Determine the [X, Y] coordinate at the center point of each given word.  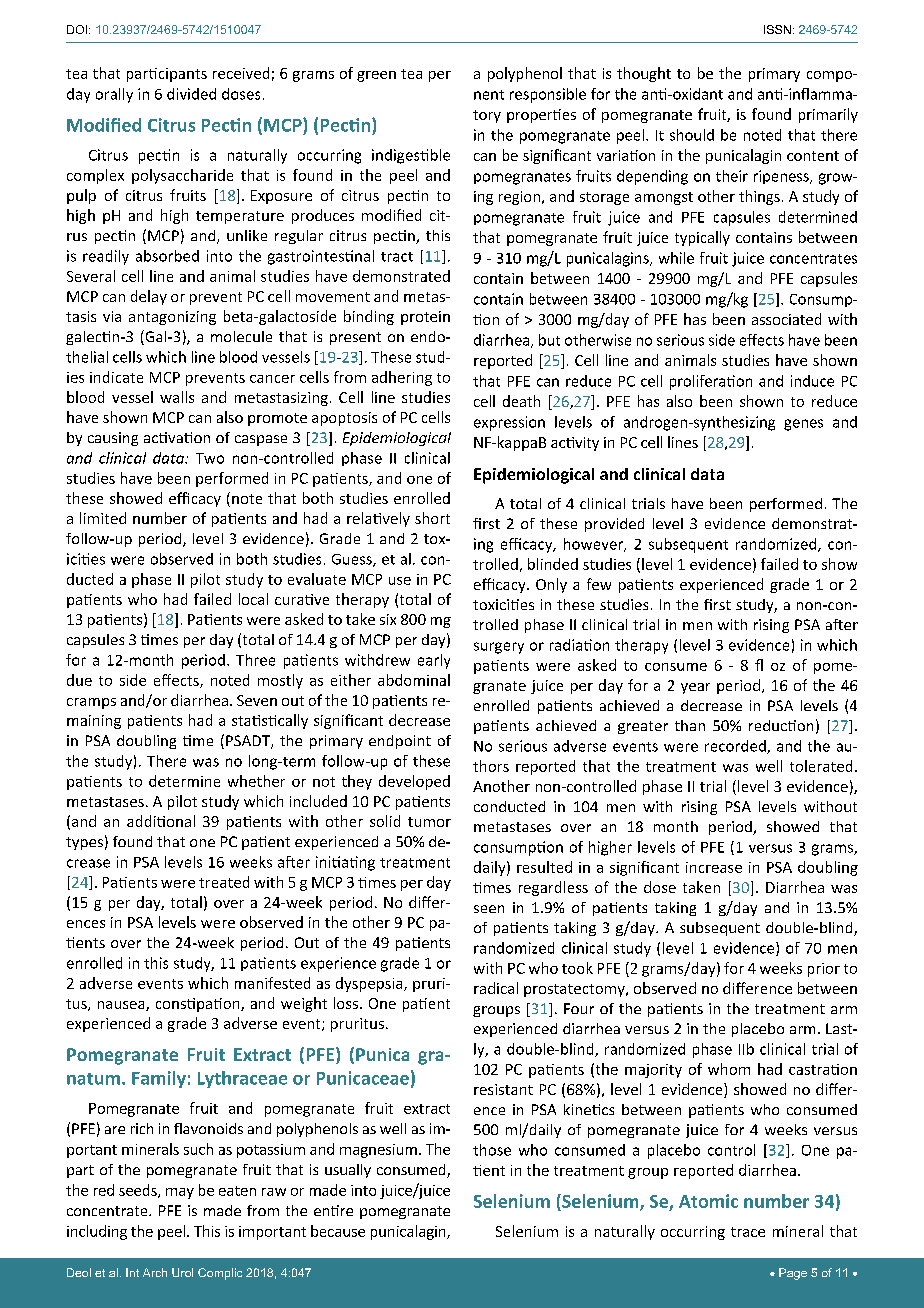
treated [224, 882]
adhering [402, 378]
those [492, 1150]
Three [255, 660]
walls [177, 397]
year [695, 688]
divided [191, 94]
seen [489, 909]
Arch [155, 1272]
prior [824, 970]
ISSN [777, 29]
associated [786, 319]
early [434, 661]
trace [748, 1232]
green [376, 76]
